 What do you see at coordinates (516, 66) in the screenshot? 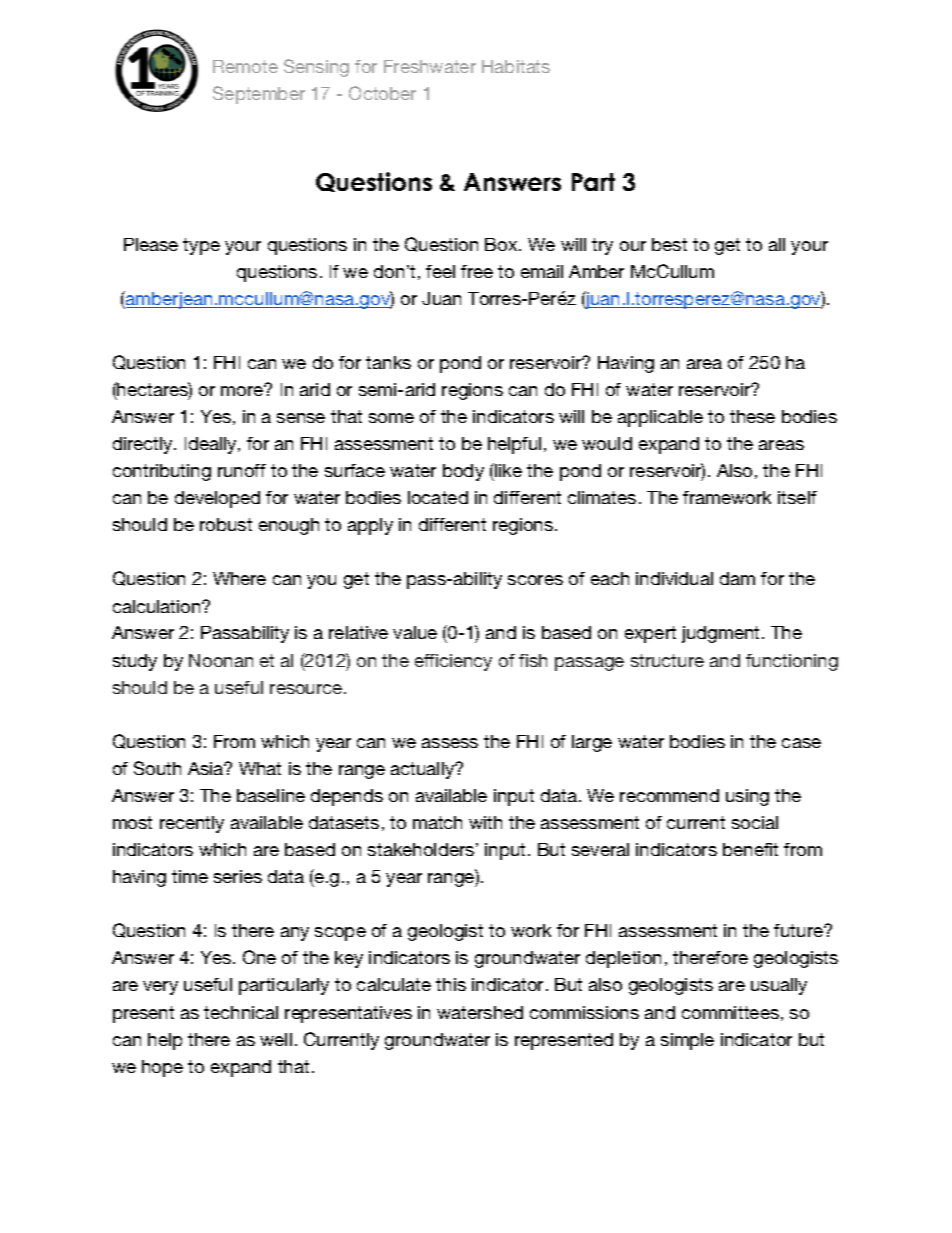
I see `Habitats` at bounding box center [516, 66].
